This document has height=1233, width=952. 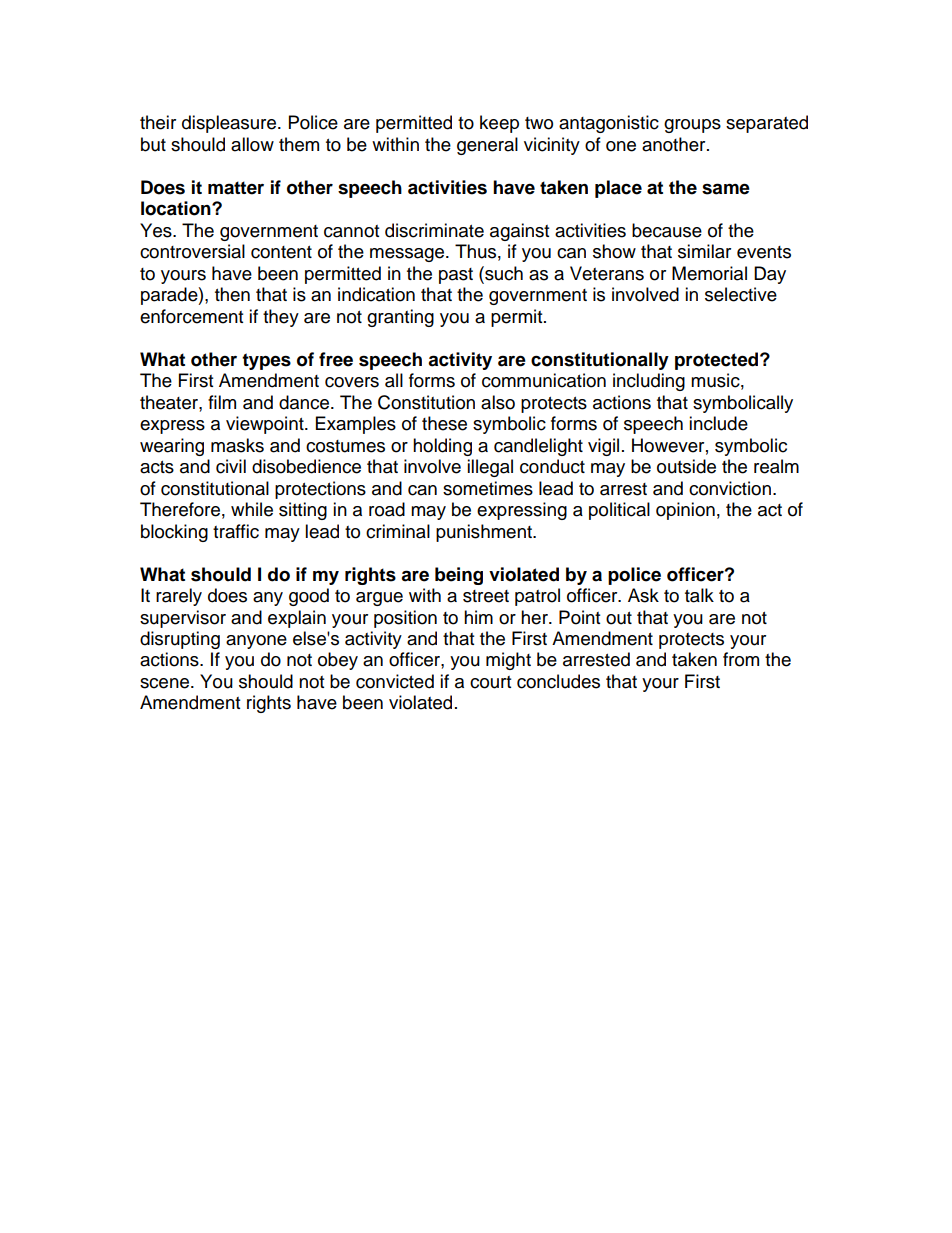 What do you see at coordinates (252, 144) in the document?
I see `allow` at bounding box center [252, 144].
